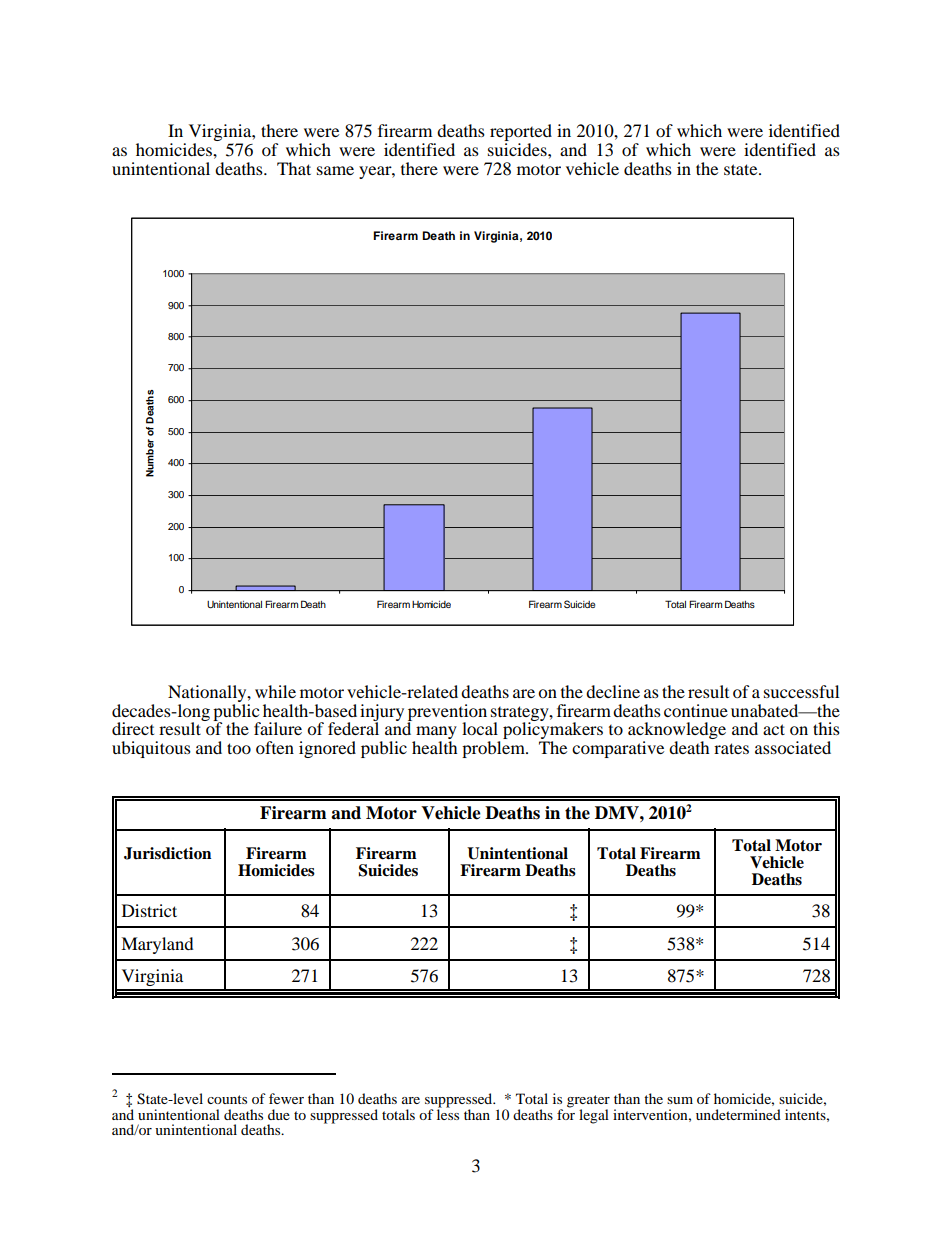 The image size is (952, 1233). I want to click on reported, so click(521, 134).
